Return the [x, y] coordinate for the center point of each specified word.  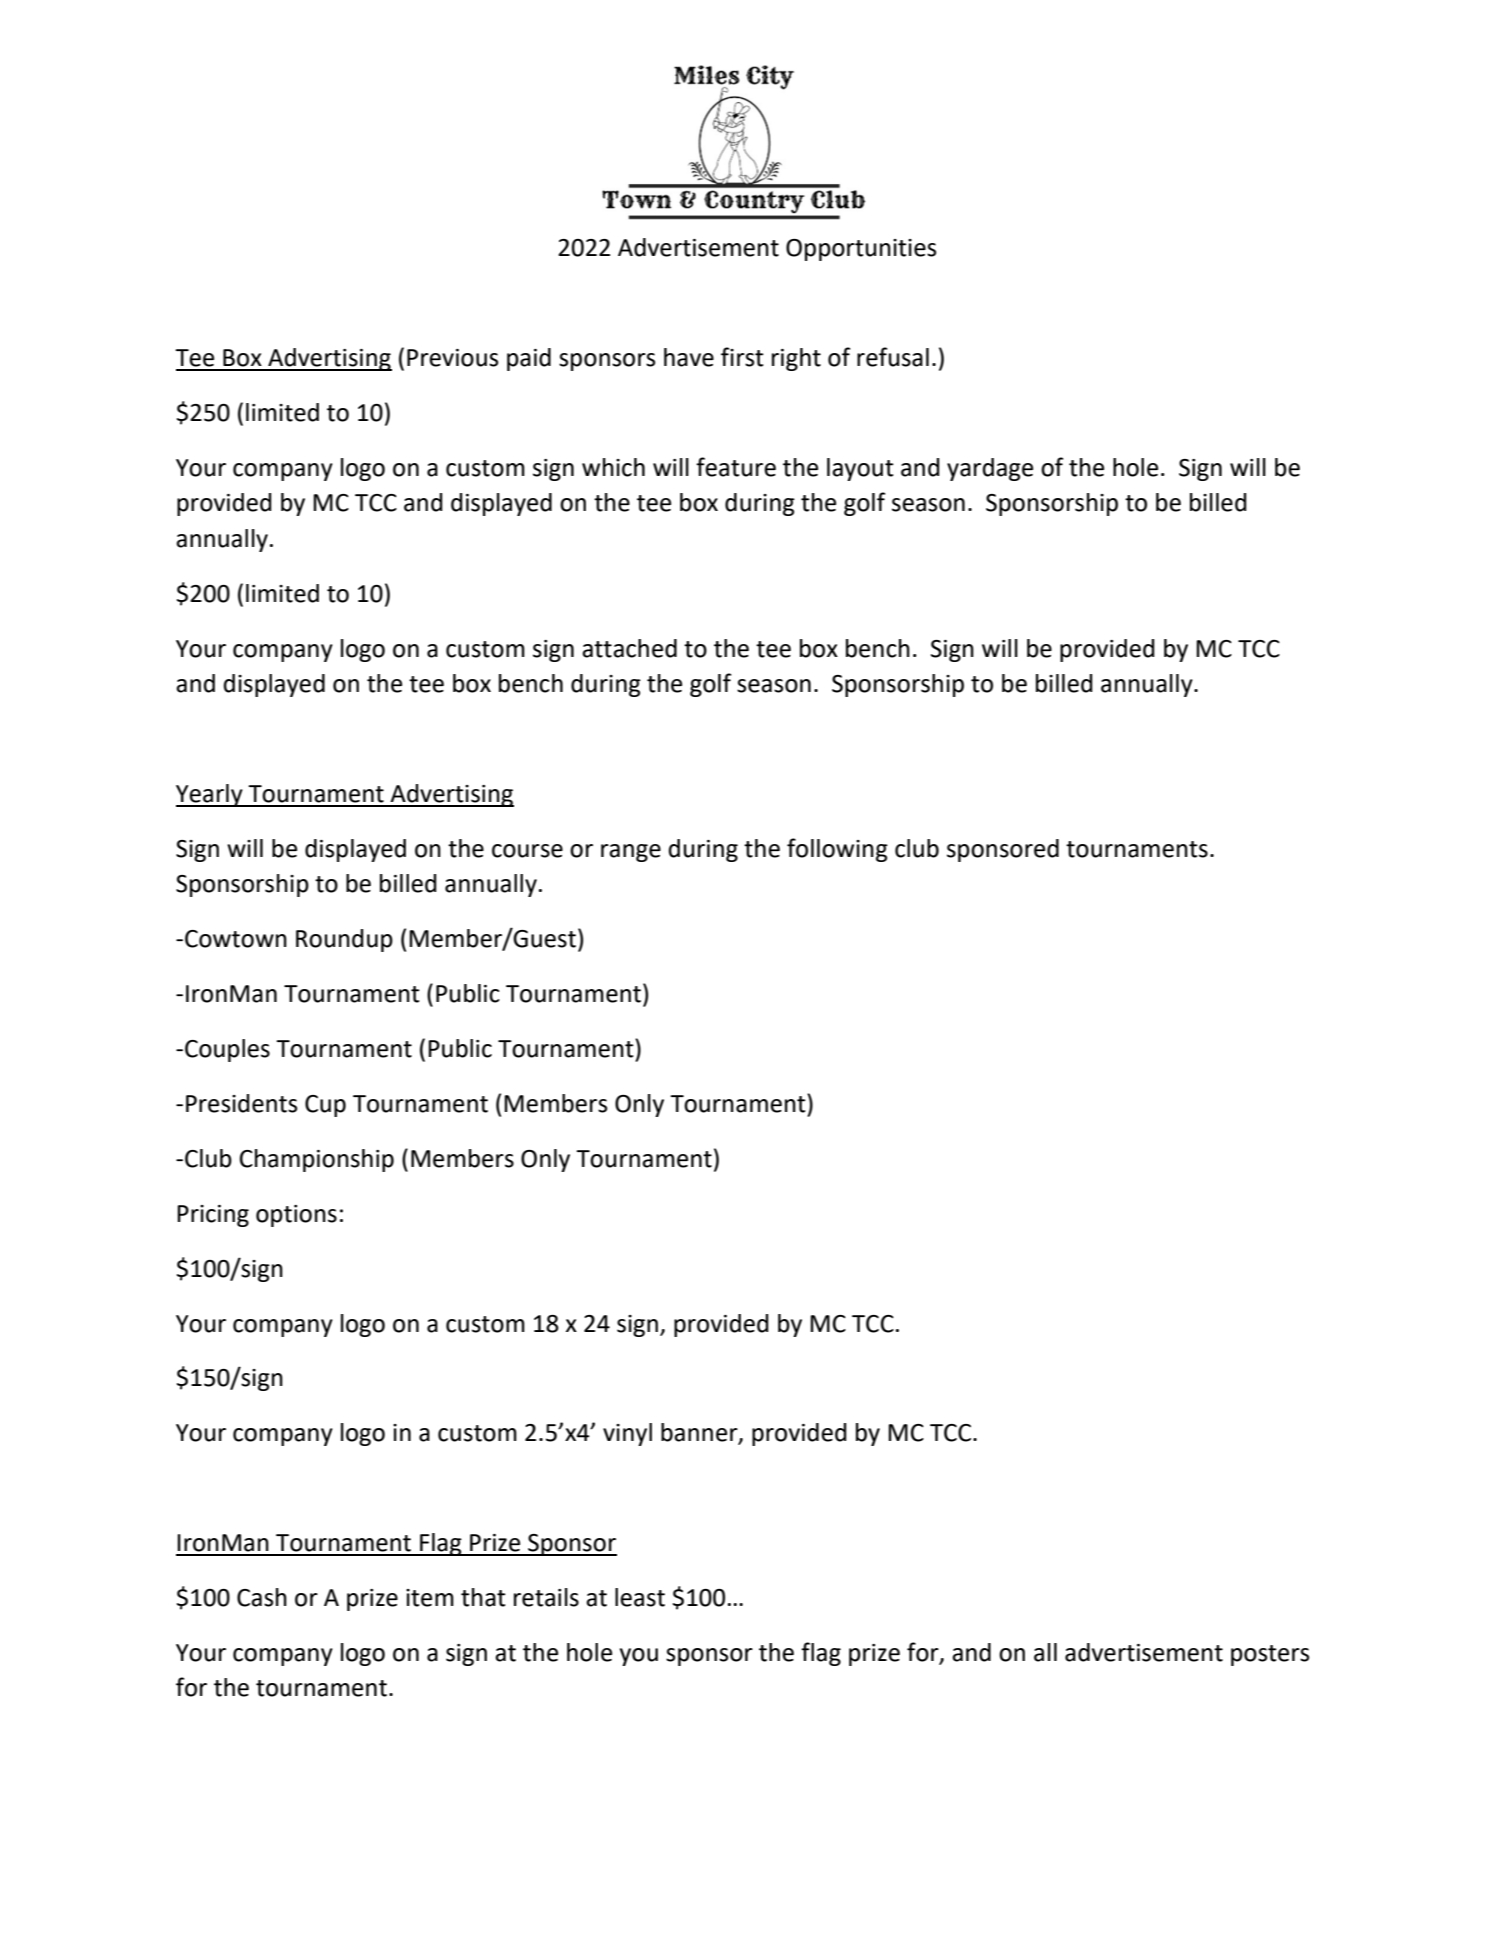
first [742, 357]
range [631, 853]
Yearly [210, 795]
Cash [262, 1597]
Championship [317, 1160]
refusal [893, 357]
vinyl [627, 1434]
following [837, 850]
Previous [452, 358]
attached [629, 648]
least [640, 1597]
